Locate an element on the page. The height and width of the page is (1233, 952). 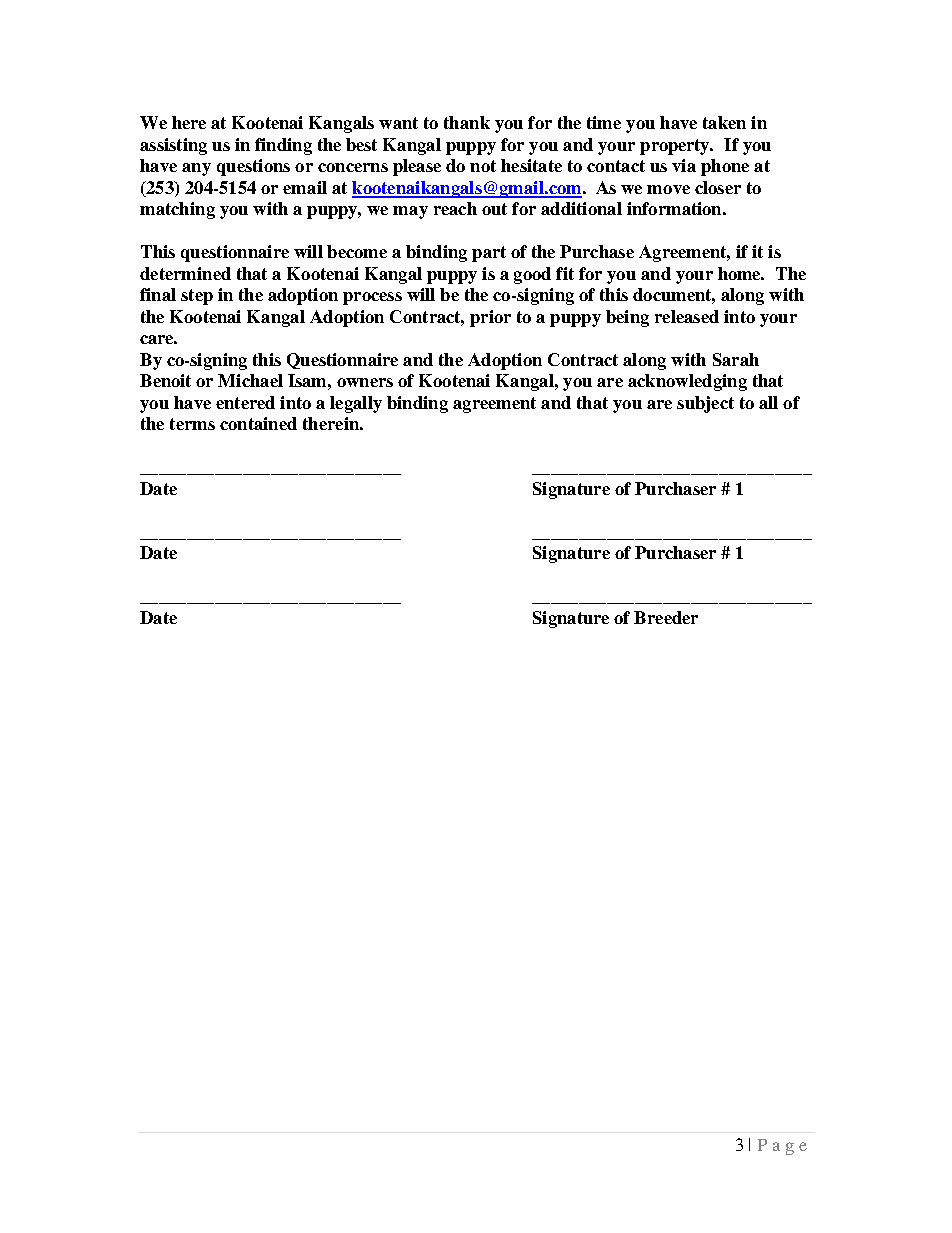
Michael is located at coordinates (250, 380).
